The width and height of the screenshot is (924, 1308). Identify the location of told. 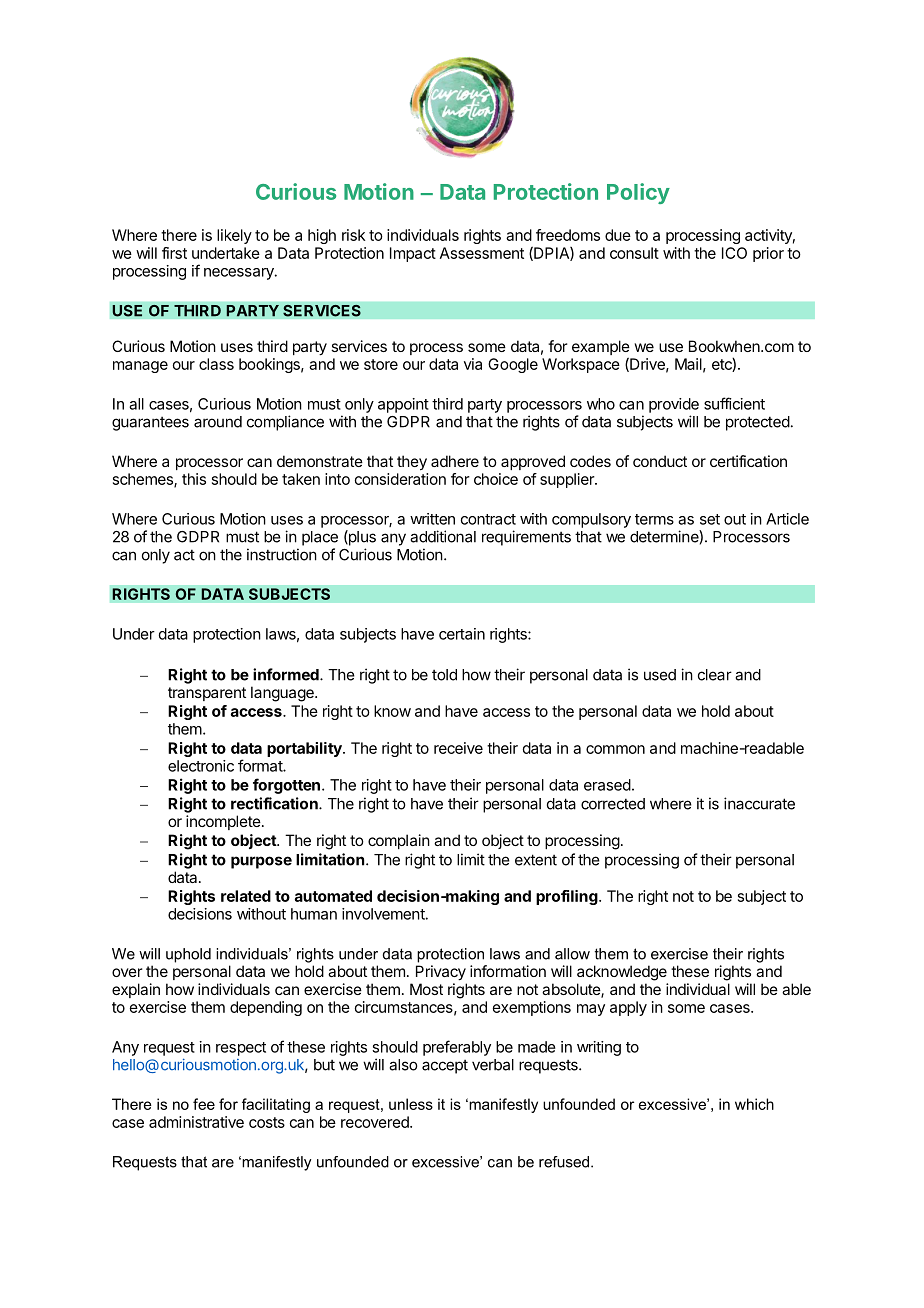
(444, 675).
